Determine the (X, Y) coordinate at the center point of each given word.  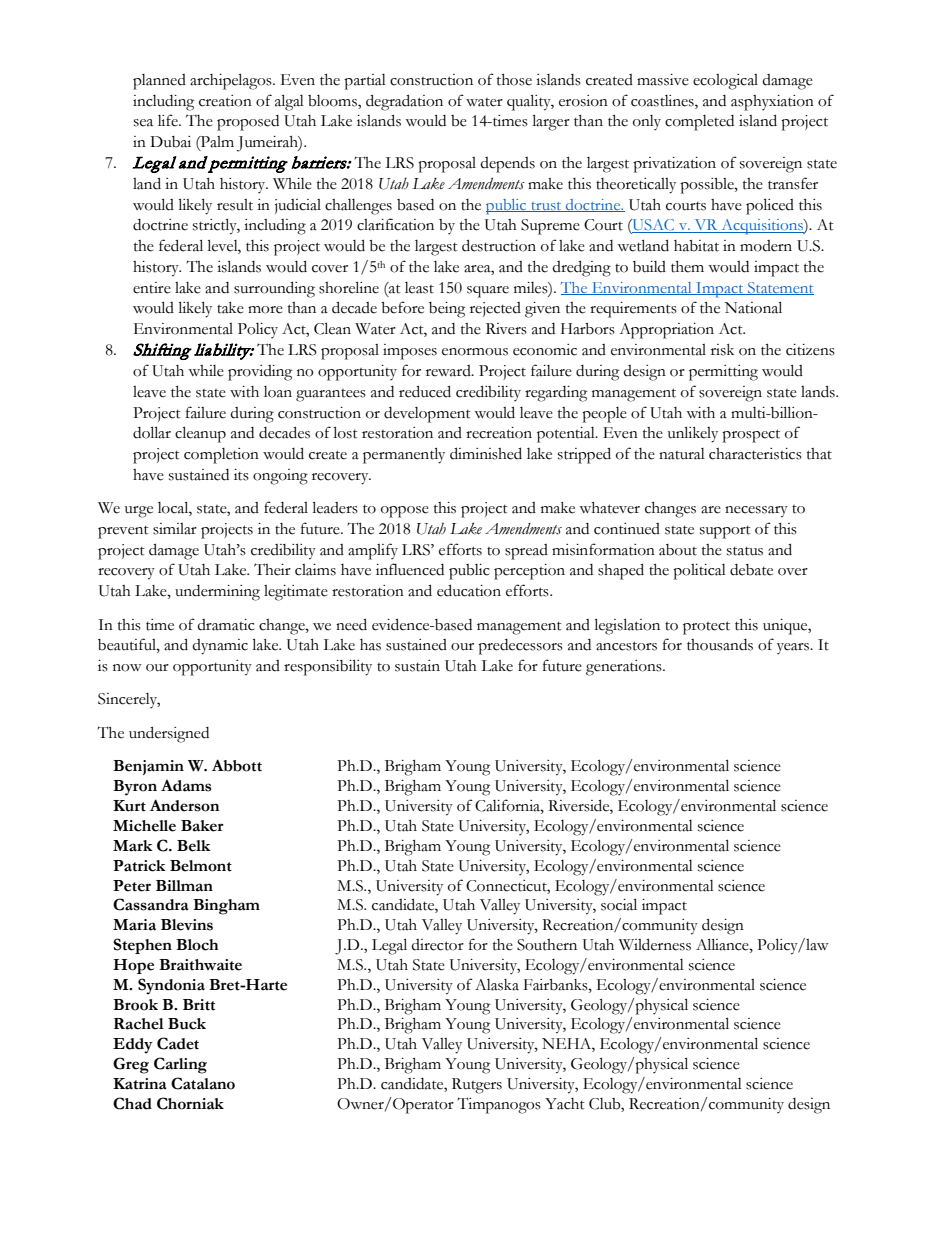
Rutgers (477, 1086)
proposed (248, 123)
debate (751, 570)
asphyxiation (772, 103)
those (514, 80)
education (469, 590)
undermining (217, 593)
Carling (180, 1065)
